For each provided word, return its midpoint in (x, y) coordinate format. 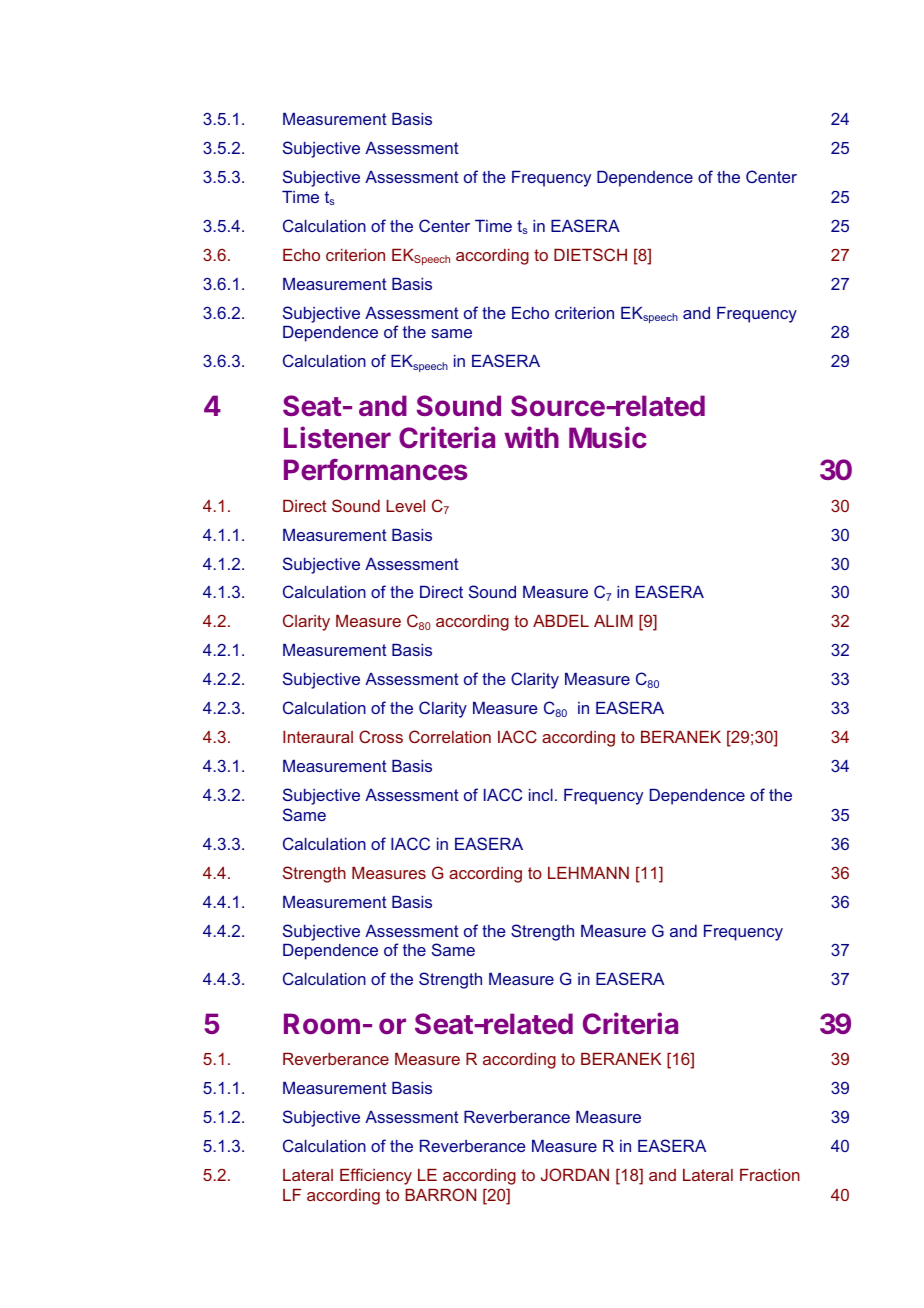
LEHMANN (588, 873)
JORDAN (575, 1174)
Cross (381, 736)
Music (608, 437)
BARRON (440, 1194)
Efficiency (376, 1176)
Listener (337, 437)
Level (405, 506)
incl (541, 795)
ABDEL (561, 621)
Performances (376, 469)
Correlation (450, 736)
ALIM (613, 621)
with (531, 437)
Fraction (770, 1175)
